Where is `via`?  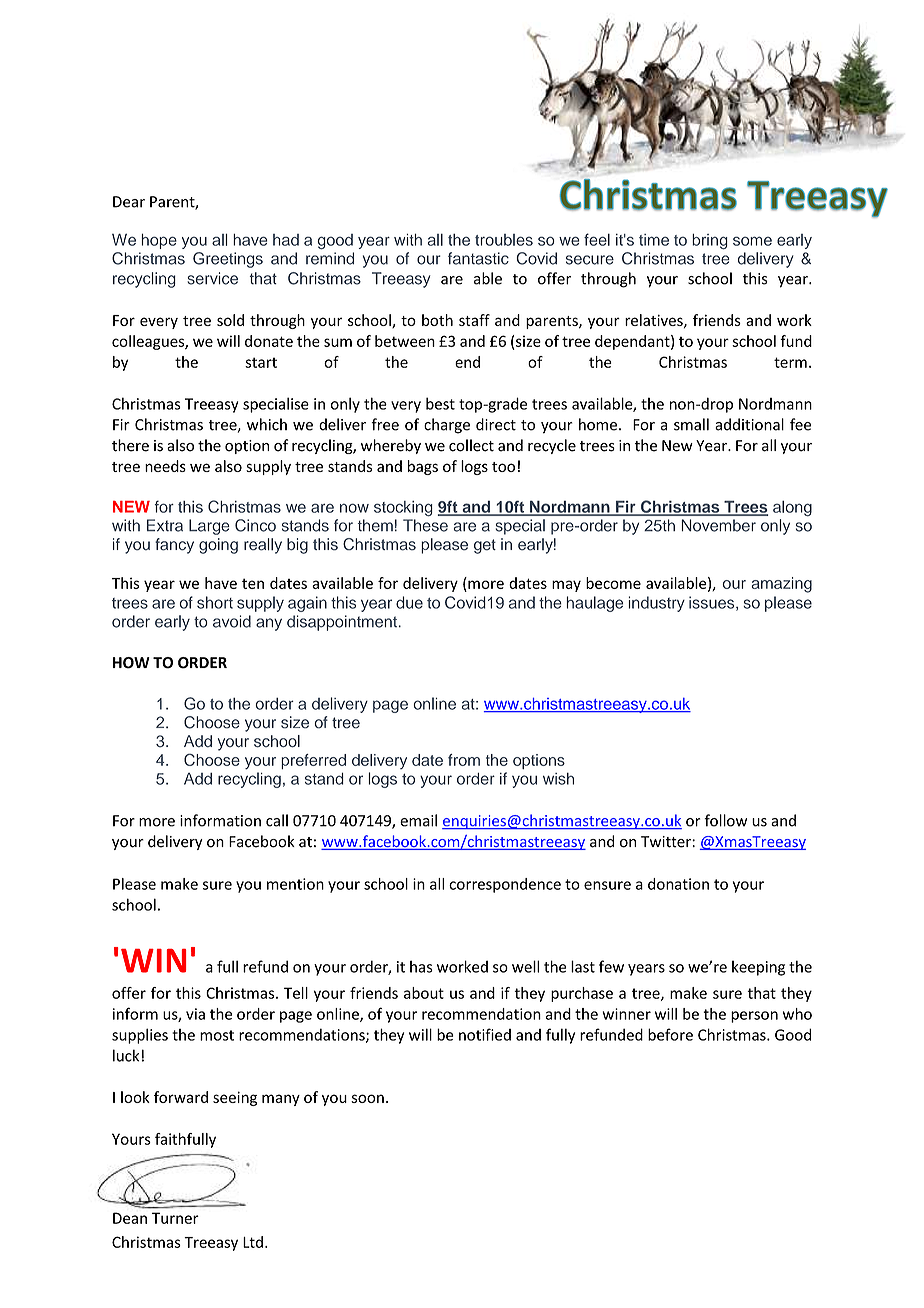
via is located at coordinates (195, 1014).
